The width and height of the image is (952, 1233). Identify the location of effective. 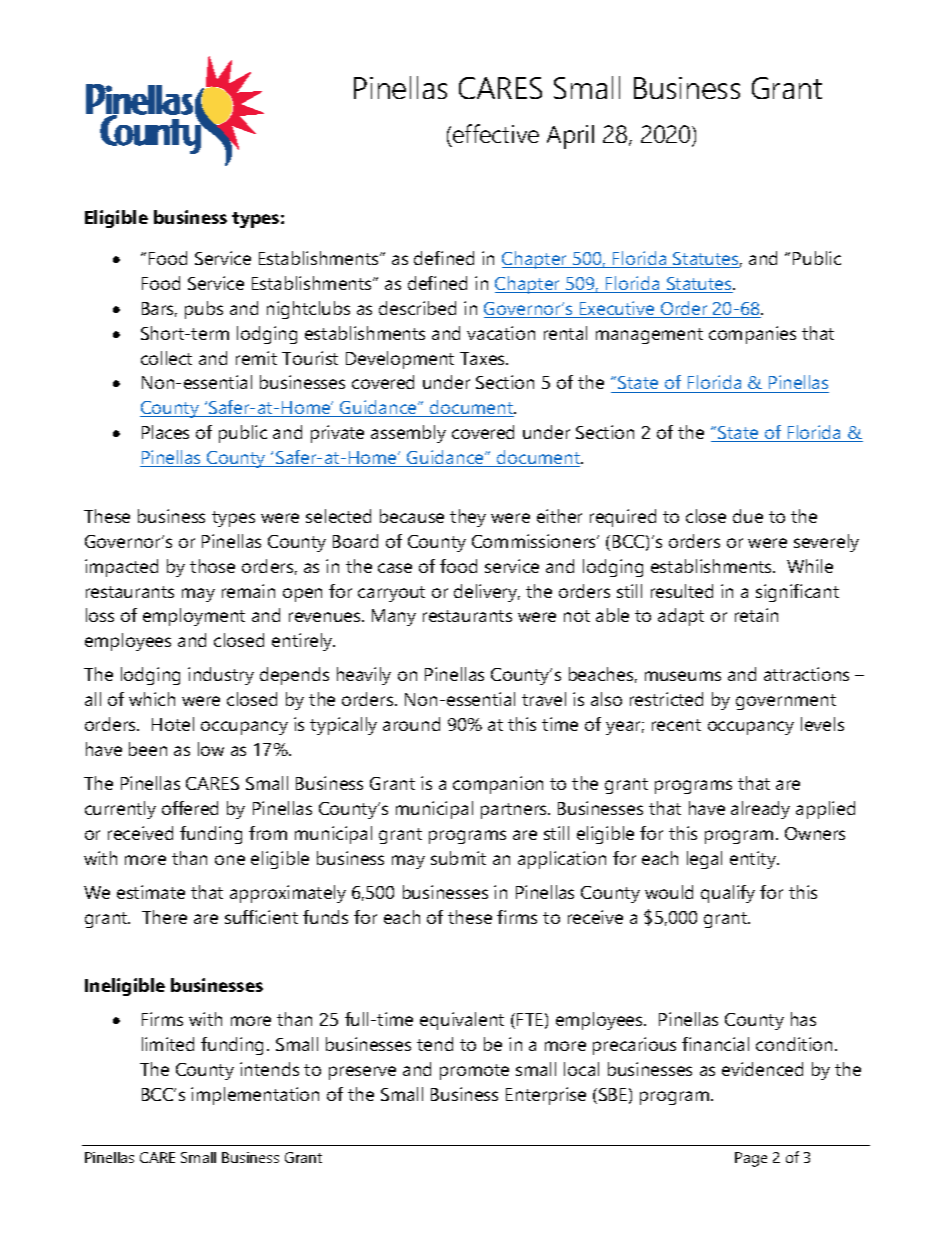
(496, 133).
